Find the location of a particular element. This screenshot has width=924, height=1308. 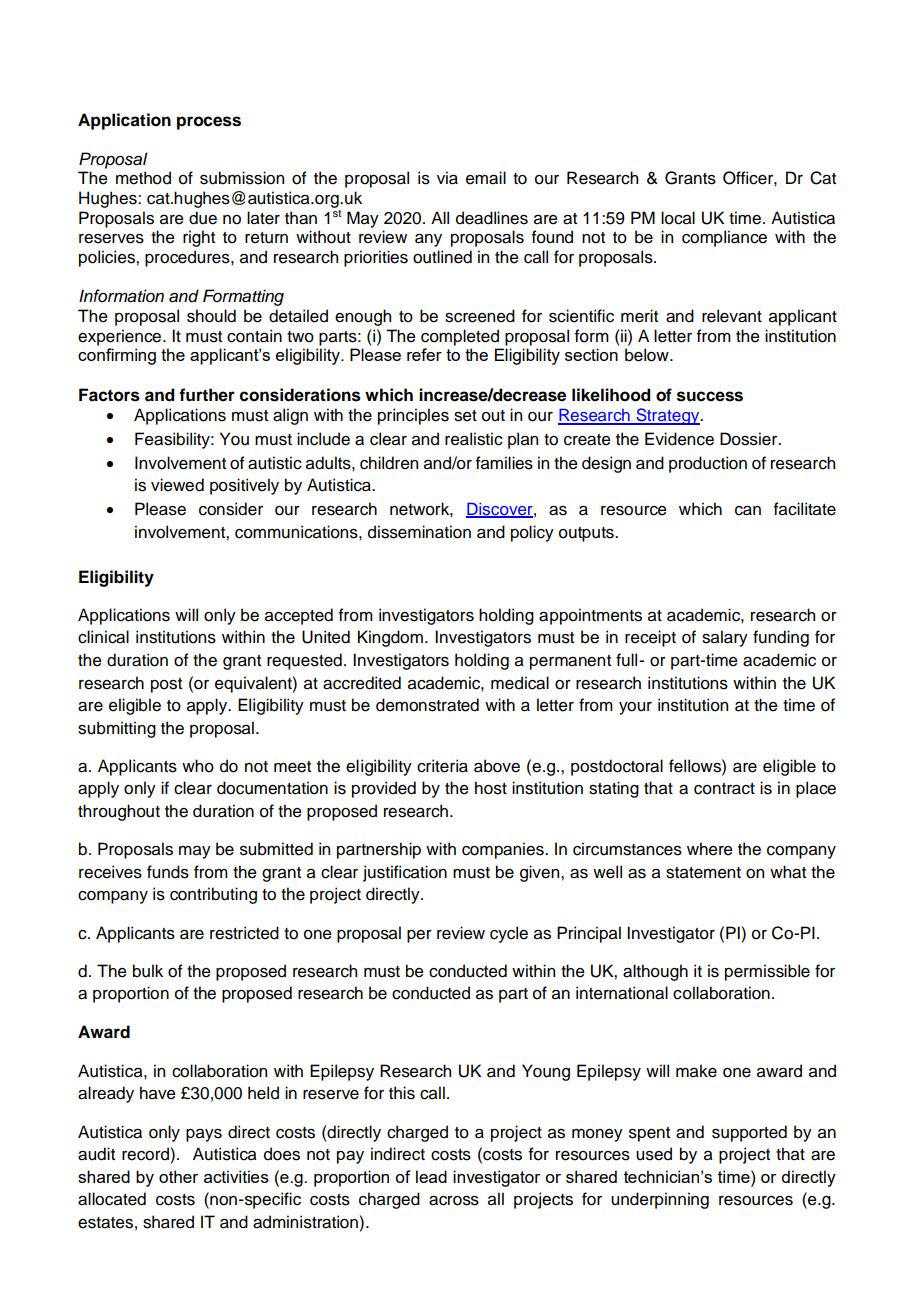

production is located at coordinates (708, 464).
